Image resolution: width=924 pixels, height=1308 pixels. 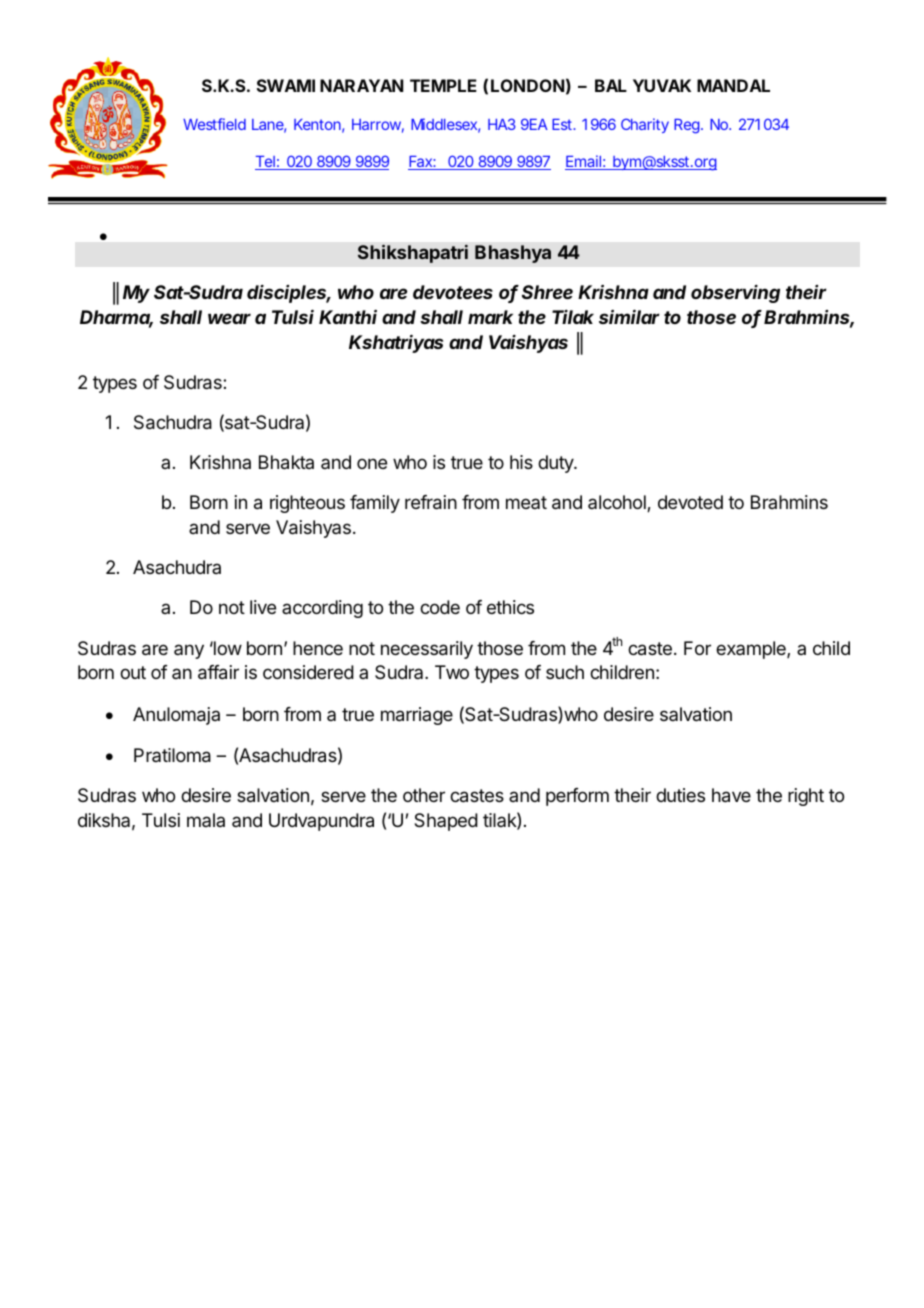 I want to click on Lane, so click(x=268, y=124).
